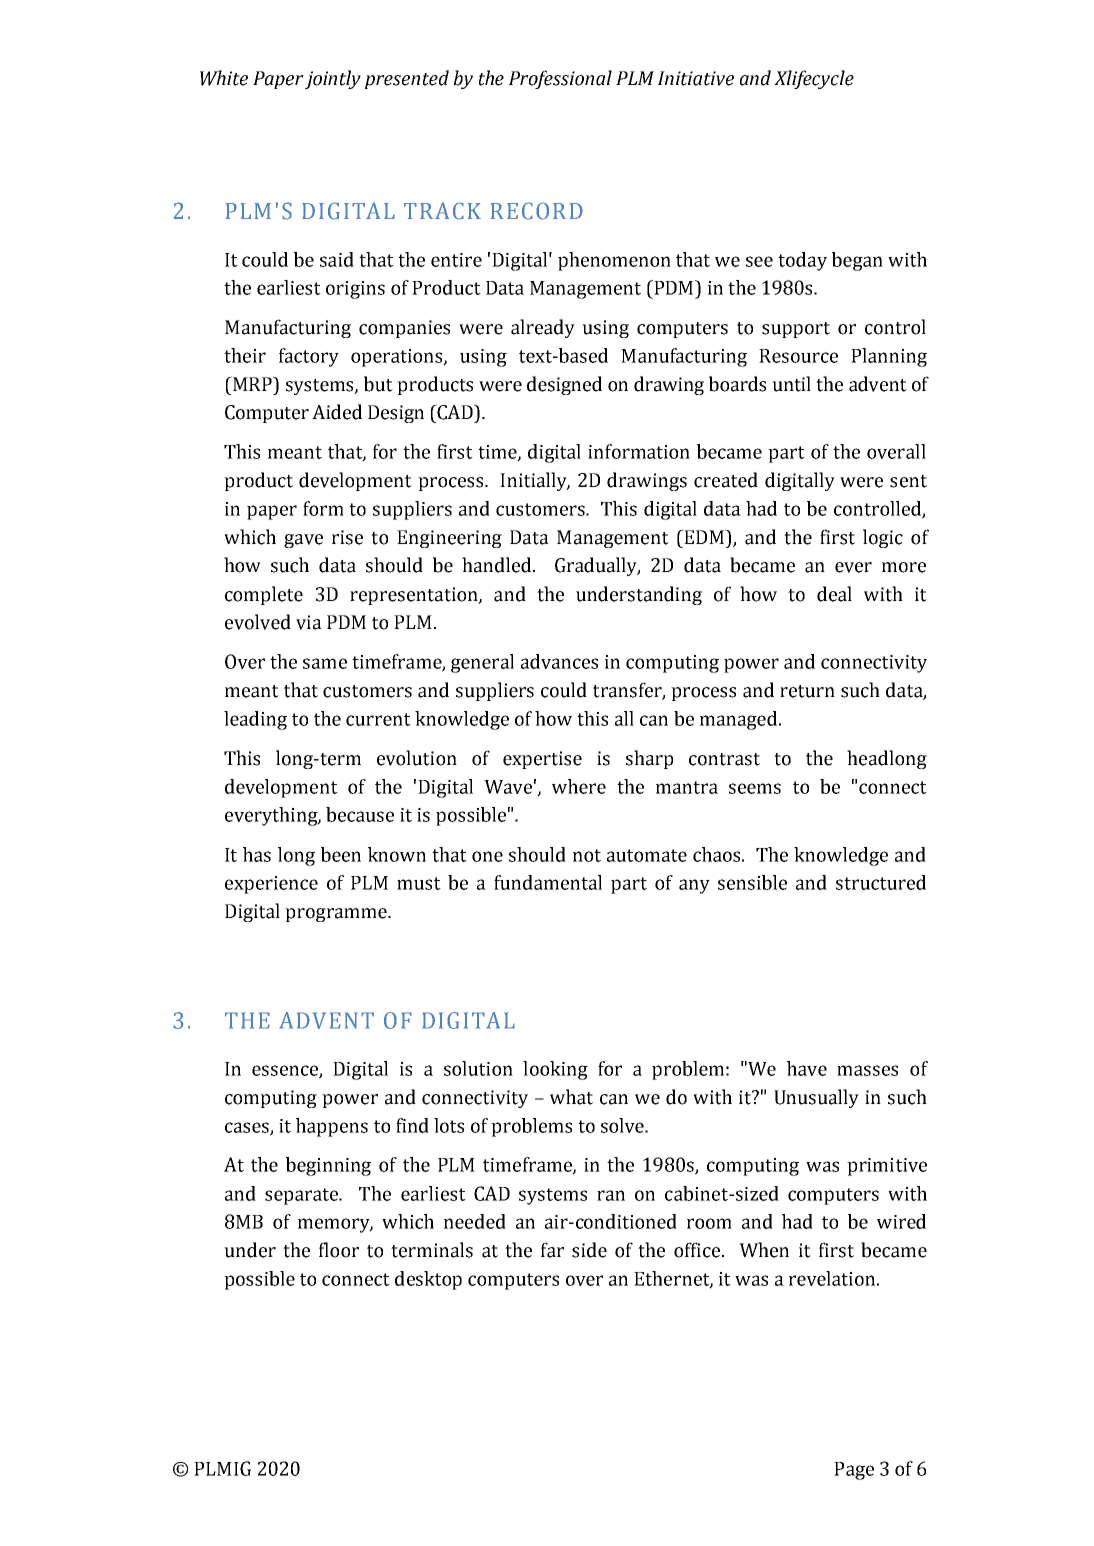 This page has width=1094, height=1546. What do you see at coordinates (333, 79) in the page?
I see `jointly` at bounding box center [333, 79].
